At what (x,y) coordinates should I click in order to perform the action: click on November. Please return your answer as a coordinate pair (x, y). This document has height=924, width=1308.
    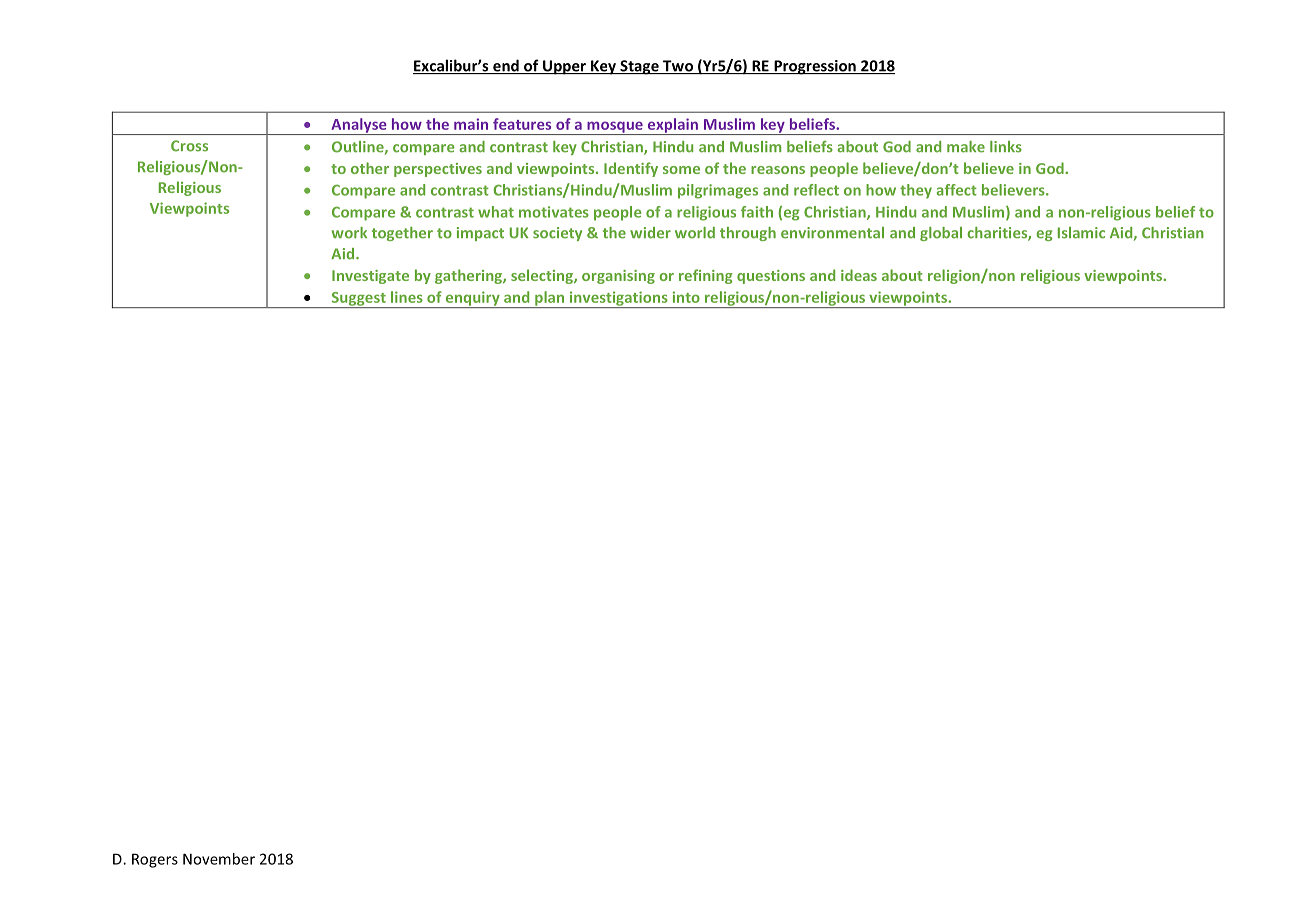
    Looking at the image, I should click on (219, 859).
